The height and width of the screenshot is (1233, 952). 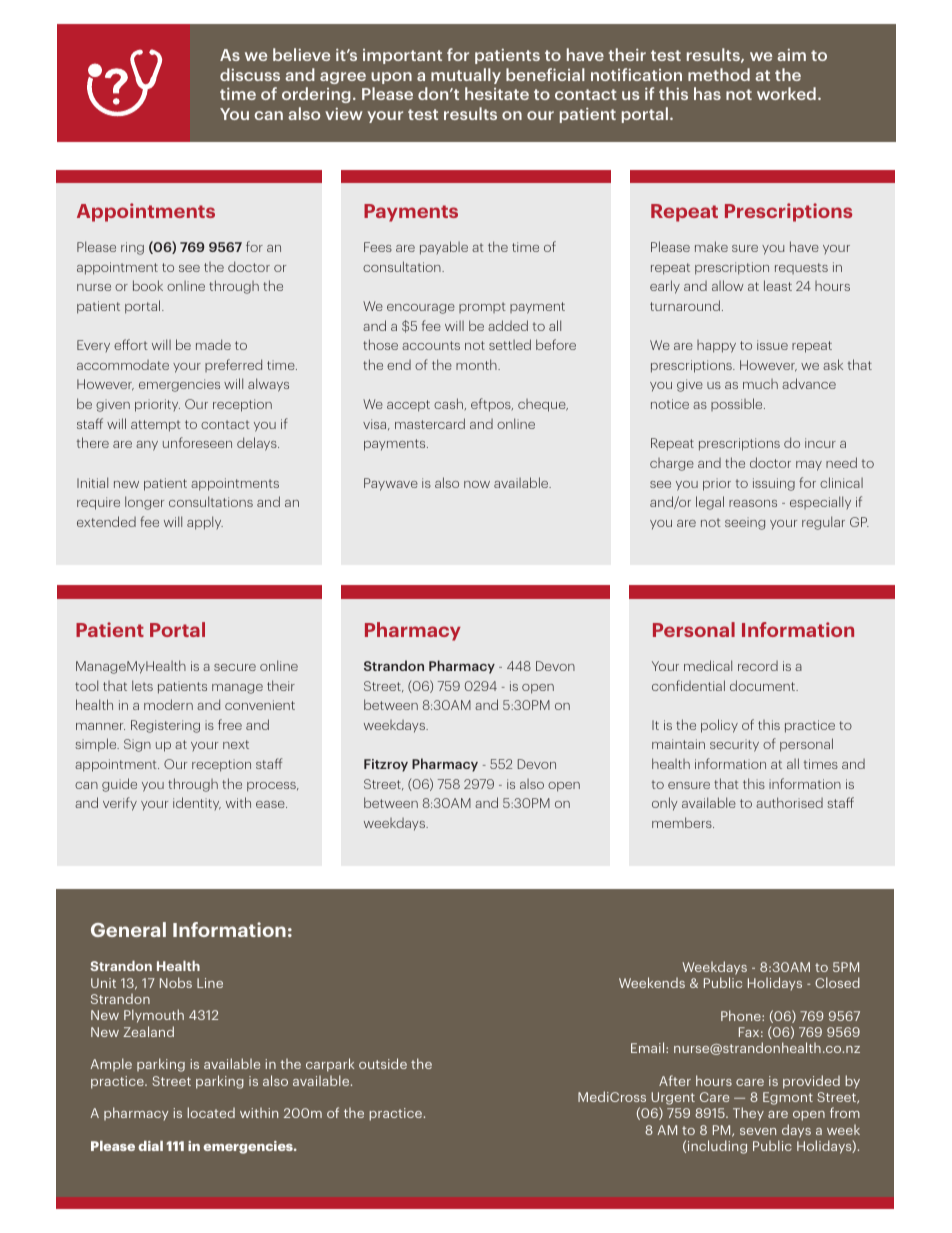 I want to click on located, so click(x=211, y=1112).
